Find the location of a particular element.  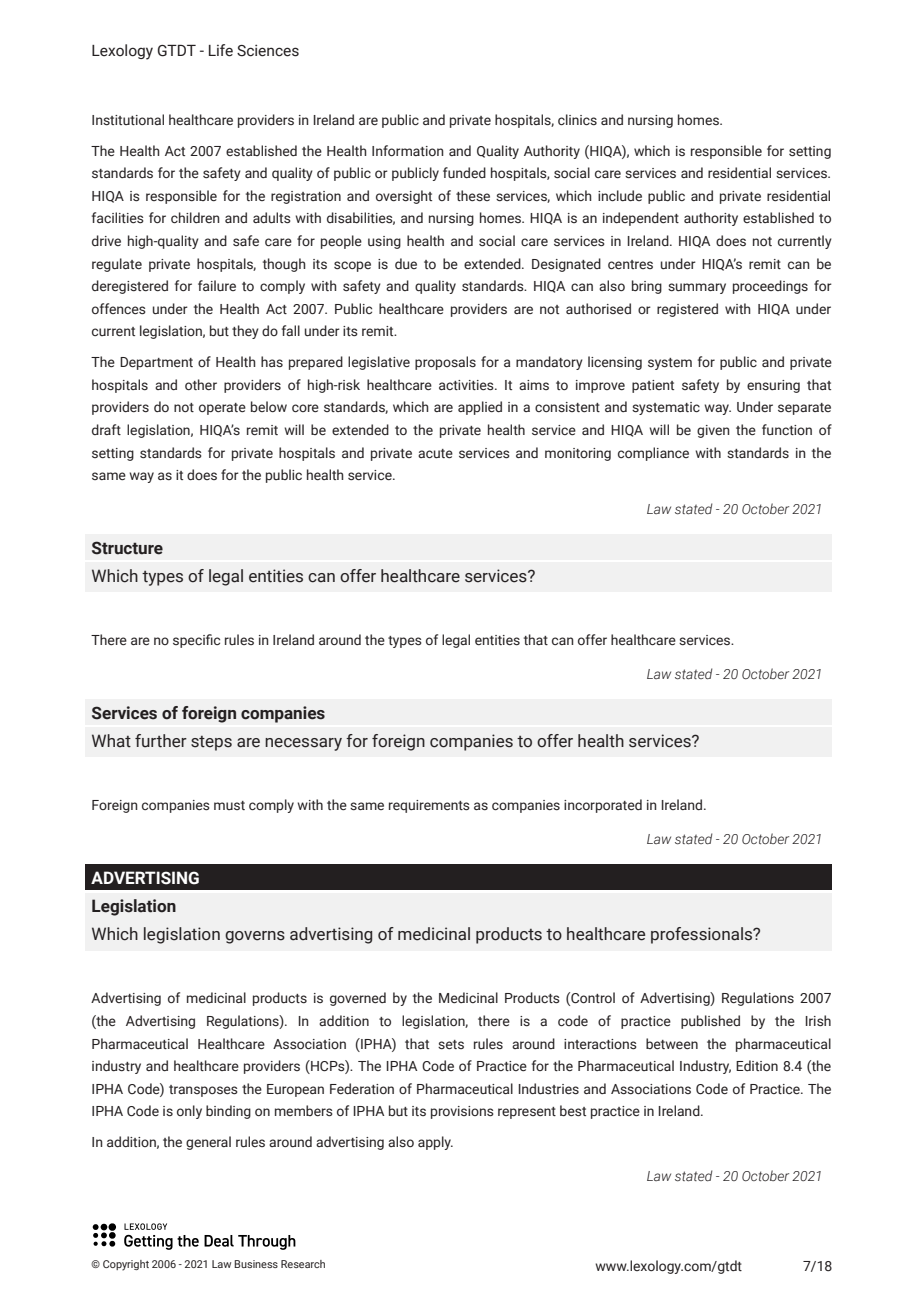

incorporated is located at coordinates (603, 806).
